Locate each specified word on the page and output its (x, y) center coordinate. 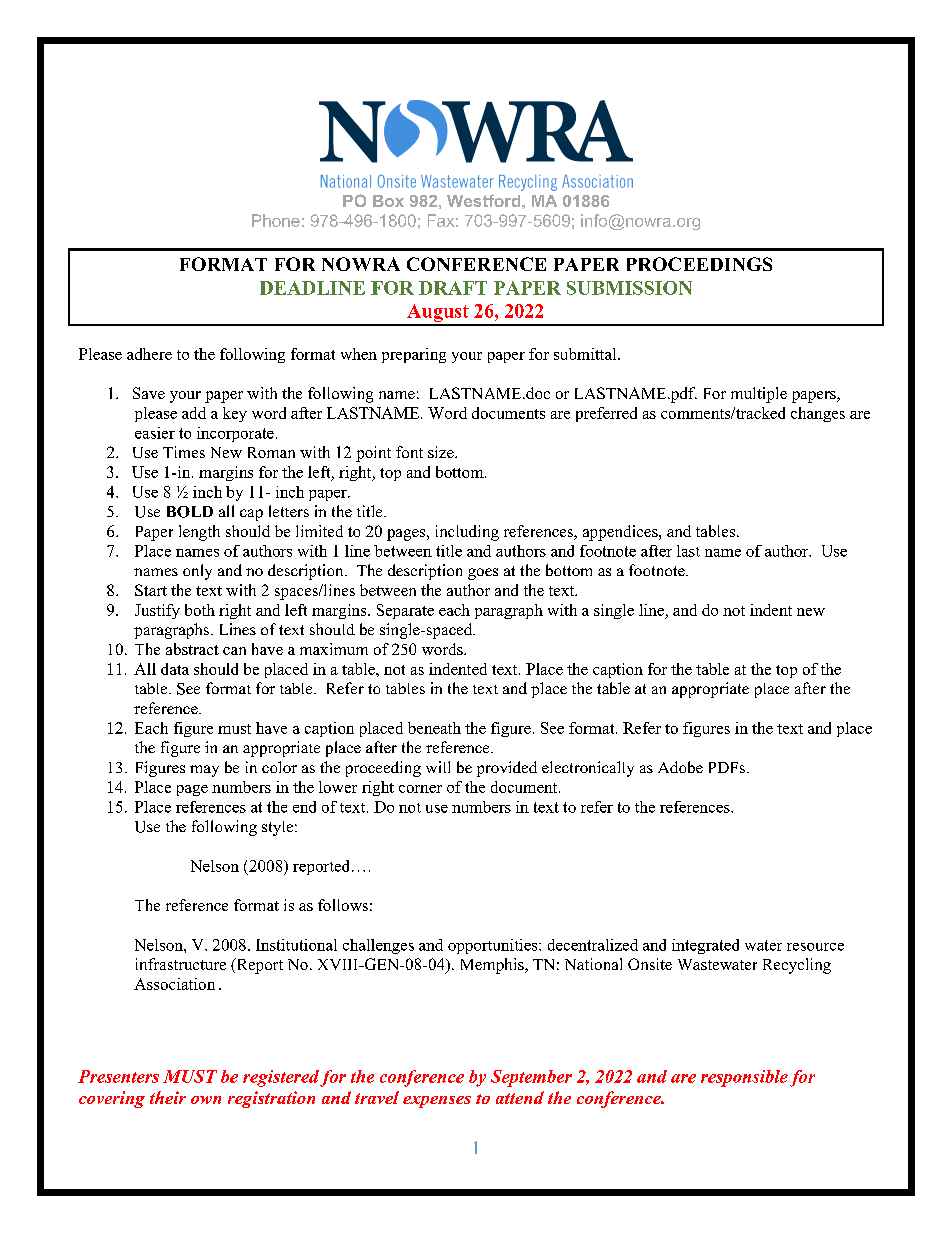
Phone (276, 220)
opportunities (494, 946)
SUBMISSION (629, 288)
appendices (621, 533)
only (197, 572)
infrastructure (181, 964)
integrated (705, 946)
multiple (759, 395)
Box (388, 201)
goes (483, 574)
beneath (434, 728)
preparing (414, 355)
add (194, 413)
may (204, 771)
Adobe (680, 767)
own (206, 1100)
